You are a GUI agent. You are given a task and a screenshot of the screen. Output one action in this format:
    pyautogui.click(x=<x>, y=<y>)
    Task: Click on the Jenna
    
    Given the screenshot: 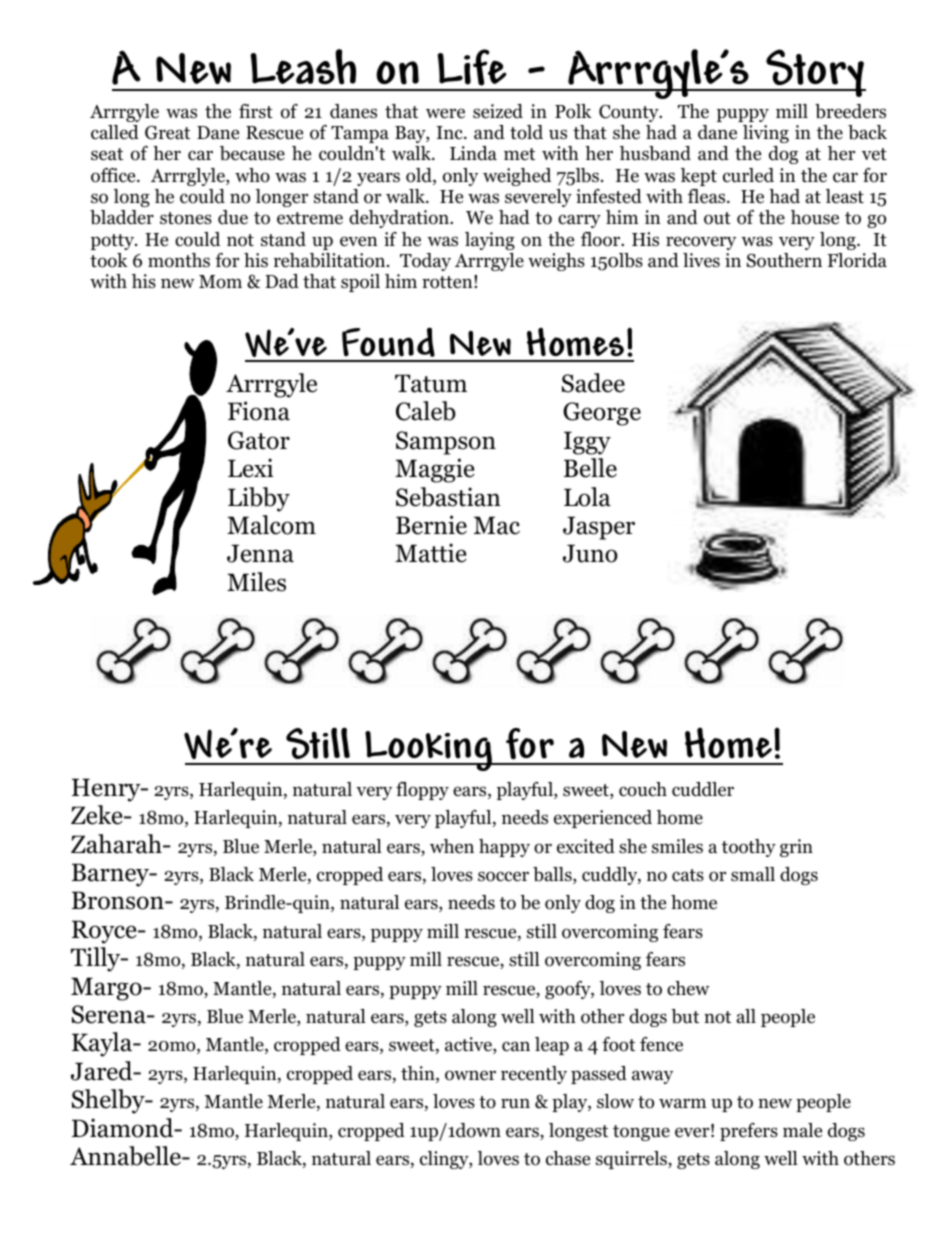 What is the action you would take?
    pyautogui.click(x=260, y=553)
